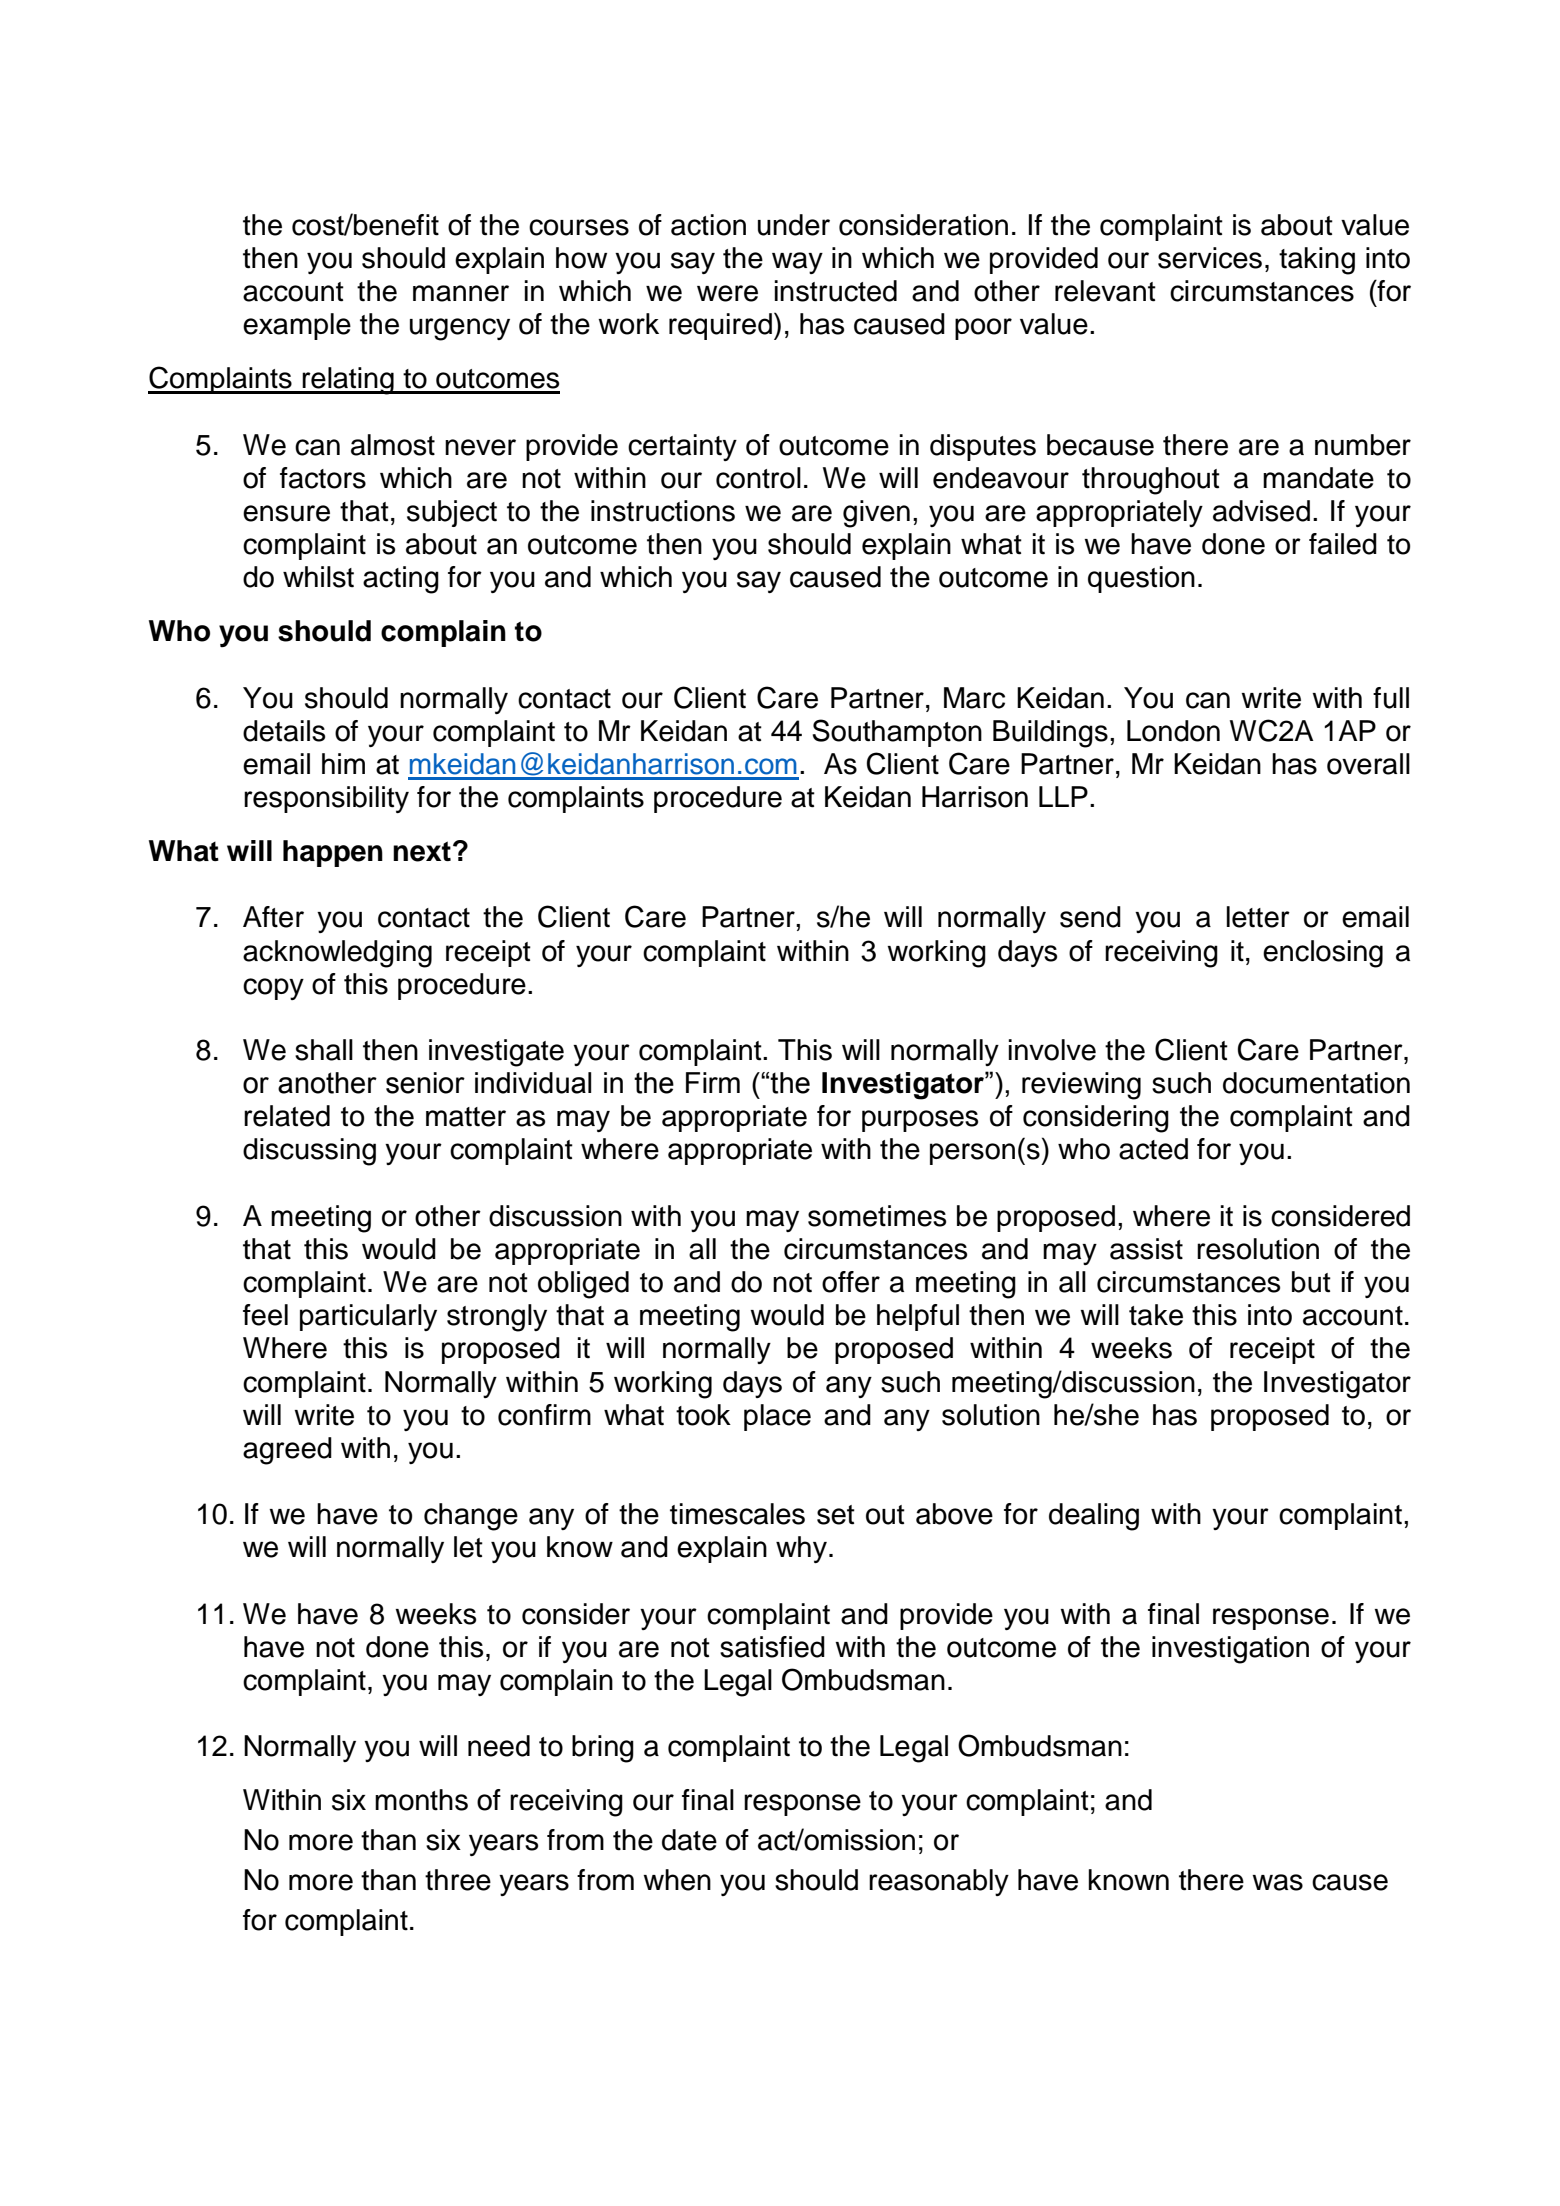 The image size is (1560, 2206). Describe the element at coordinates (939, 1882) in the document. I see `reasonably` at that location.
